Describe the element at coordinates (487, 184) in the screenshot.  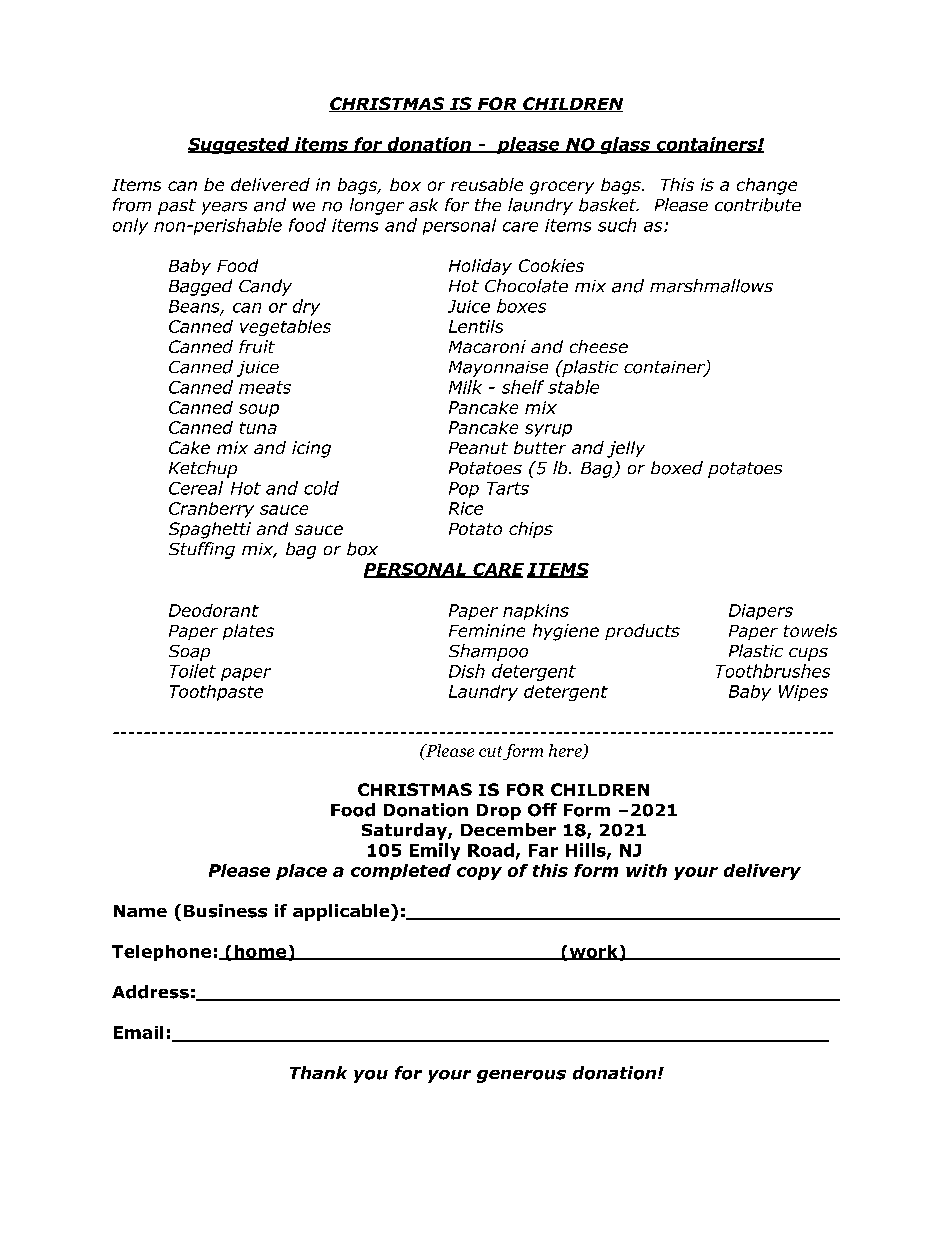
I see `reusable` at that location.
